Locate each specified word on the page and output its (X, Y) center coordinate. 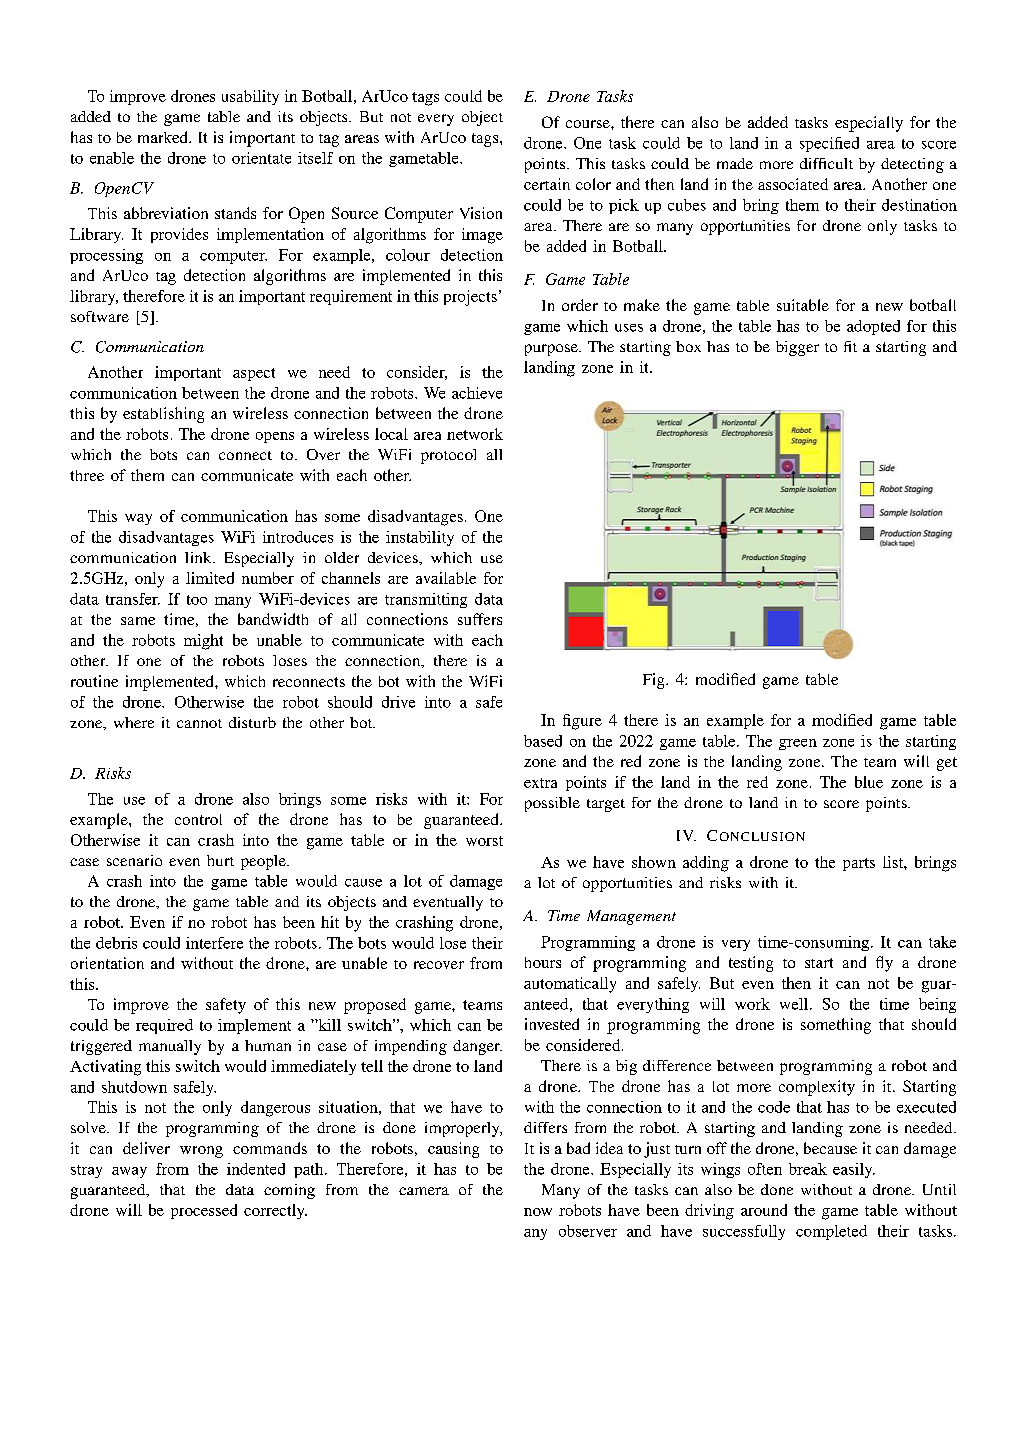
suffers (480, 619)
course (589, 124)
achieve (477, 393)
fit (850, 346)
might (203, 642)
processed (204, 1211)
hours (543, 962)
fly (884, 964)
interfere (214, 943)
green (798, 744)
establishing (163, 415)
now (538, 1212)
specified (829, 144)
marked (164, 137)
